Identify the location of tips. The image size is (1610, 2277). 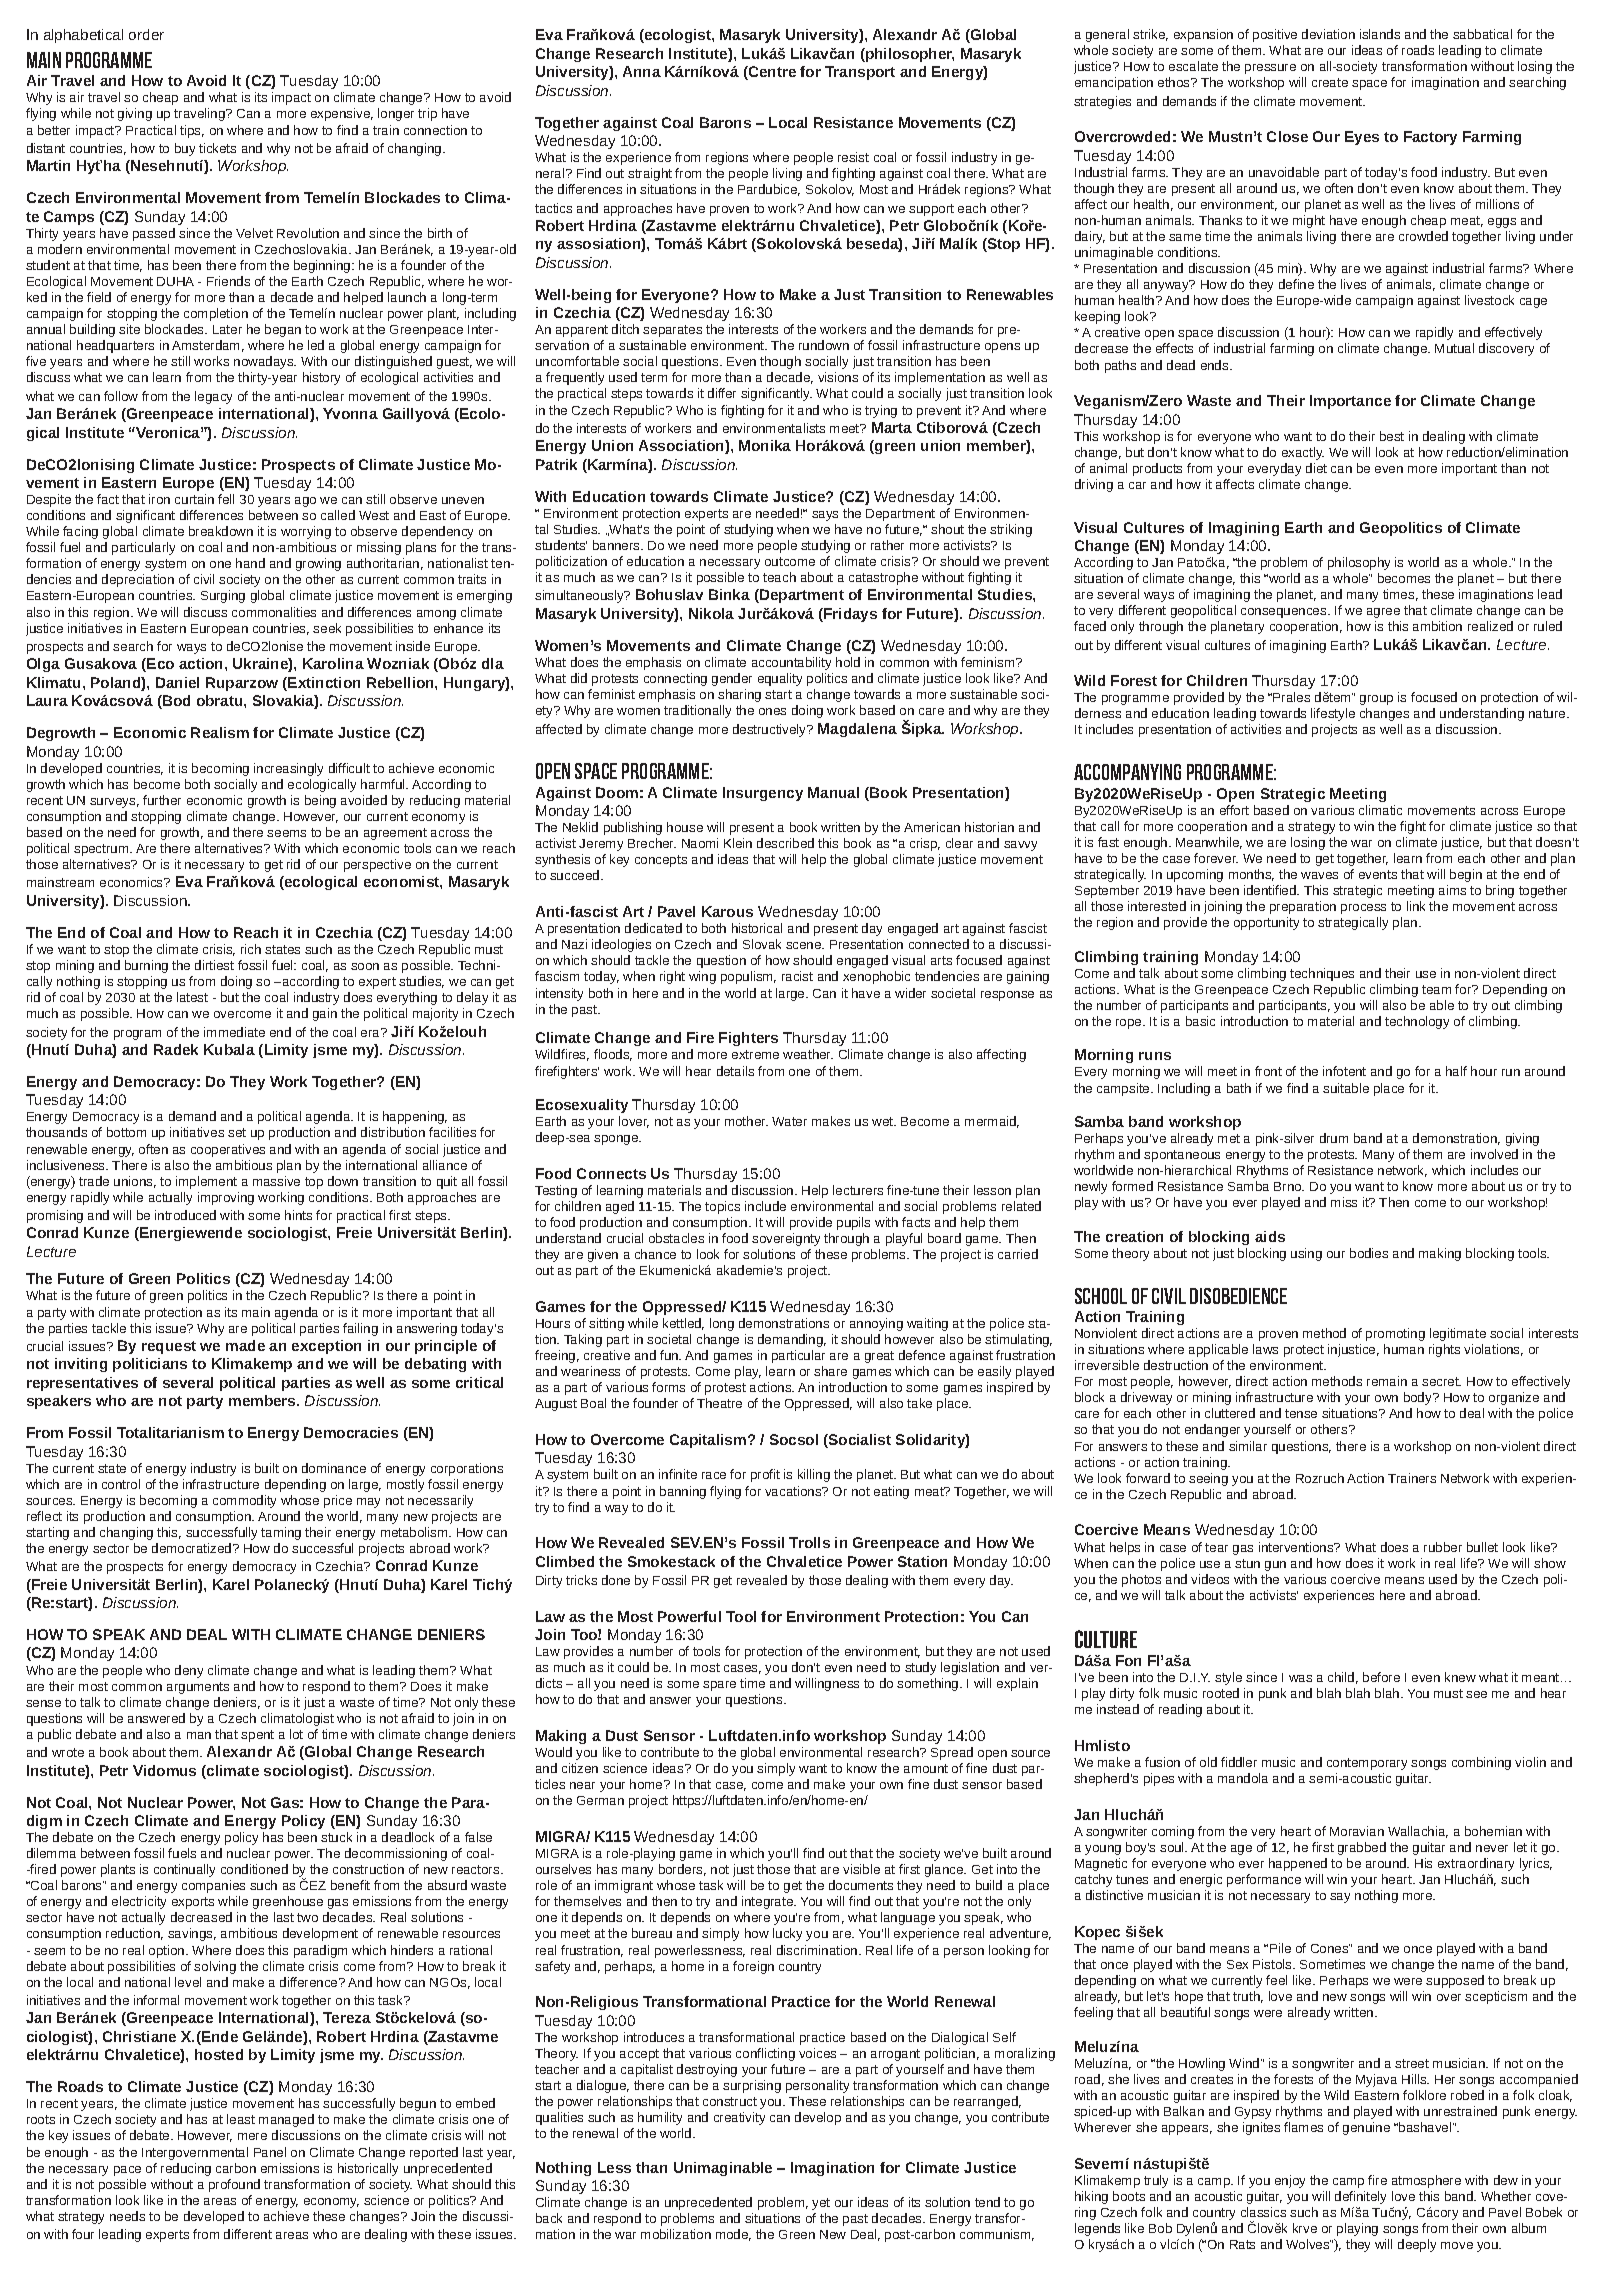
(192, 131).
